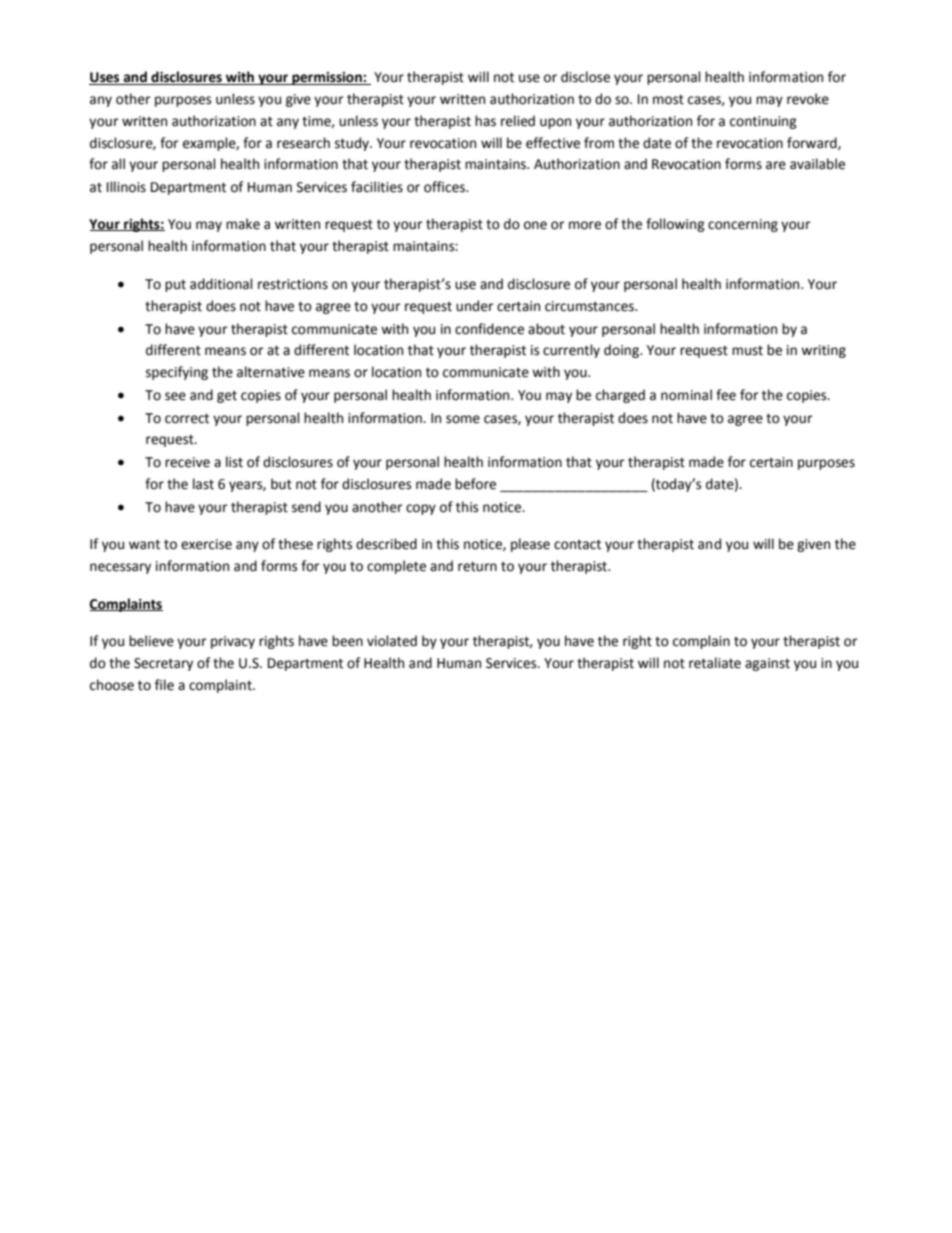  Describe the element at coordinates (726, 395) in the page. I see `fee` at that location.
